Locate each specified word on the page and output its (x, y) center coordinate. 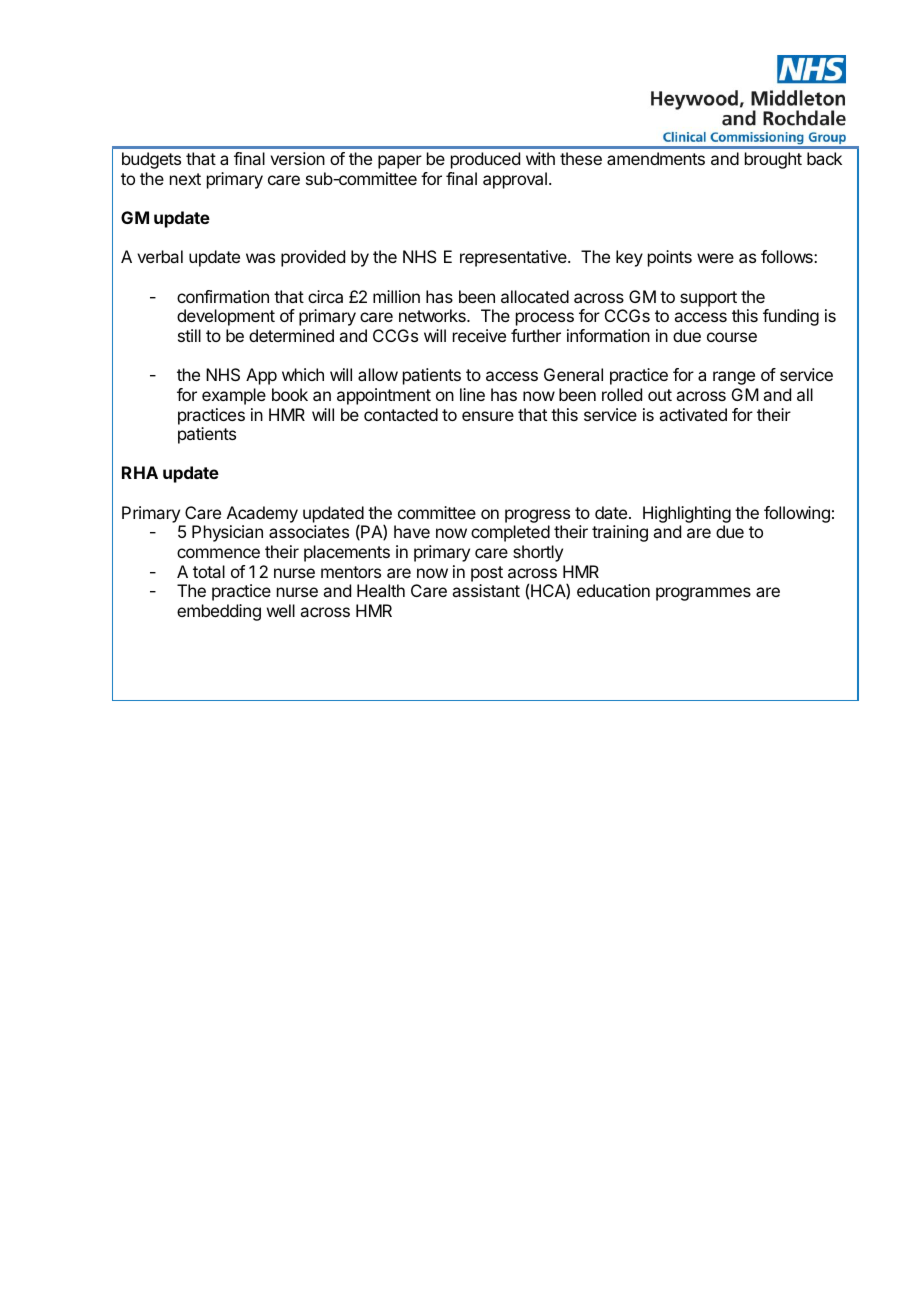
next (185, 179)
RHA (140, 472)
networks (433, 315)
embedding (219, 612)
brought (773, 160)
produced (485, 160)
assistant (486, 590)
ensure (488, 416)
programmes (703, 594)
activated (693, 414)
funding (791, 317)
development (226, 317)
